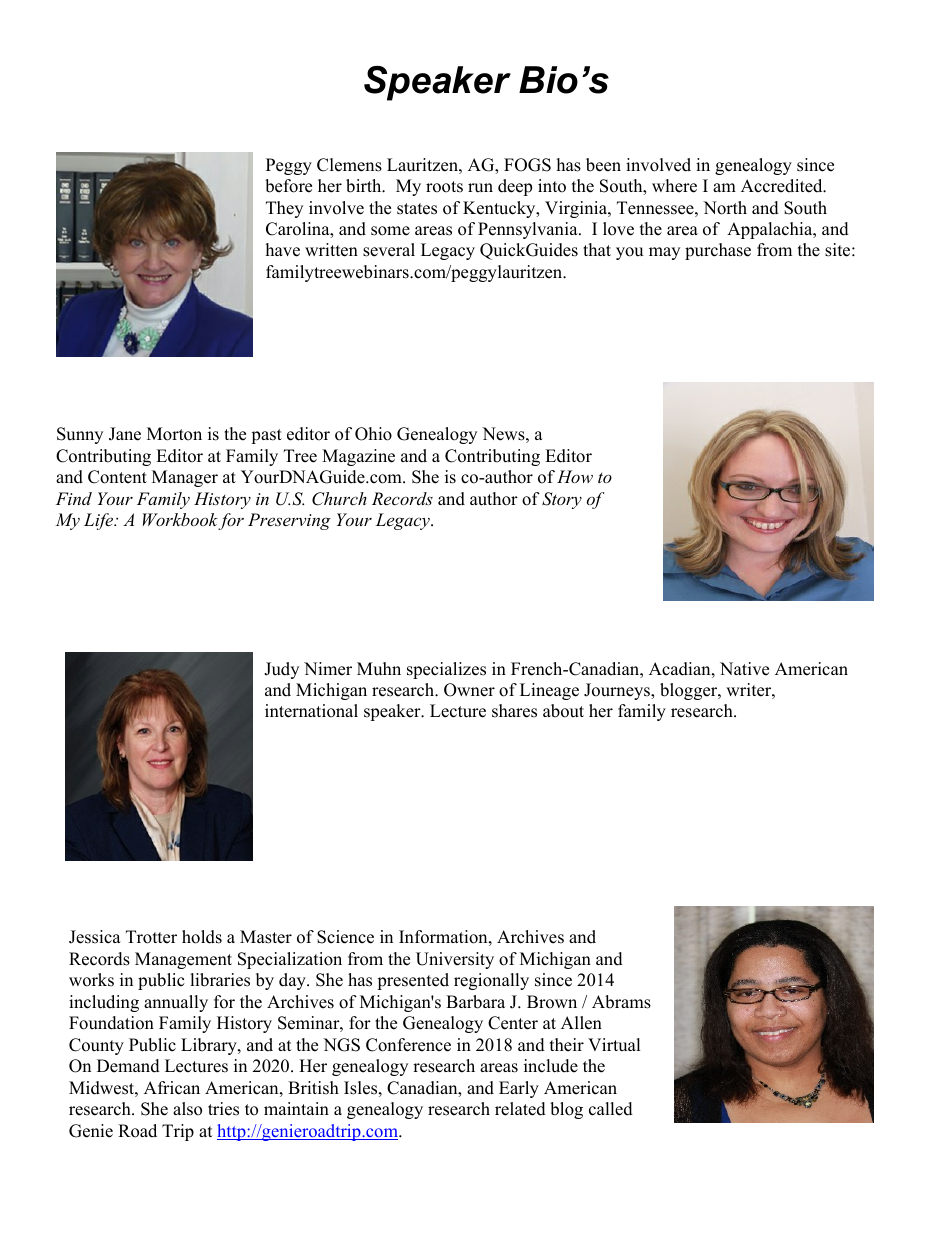  What do you see at coordinates (611, 1109) in the screenshot?
I see `called` at bounding box center [611, 1109].
